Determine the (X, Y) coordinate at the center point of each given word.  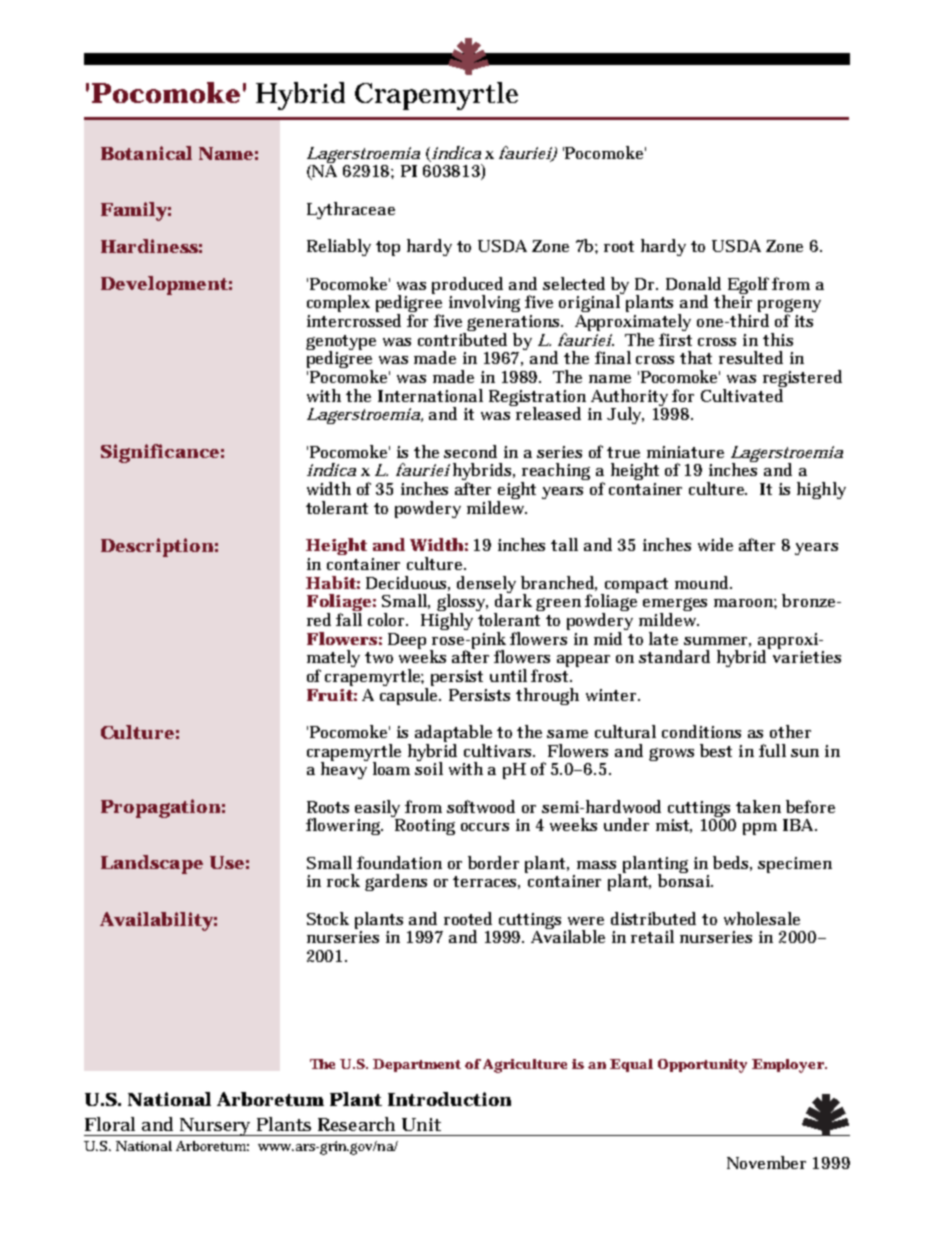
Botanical (146, 153)
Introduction (449, 1099)
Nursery (215, 1127)
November (766, 1162)
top (388, 248)
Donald (693, 283)
